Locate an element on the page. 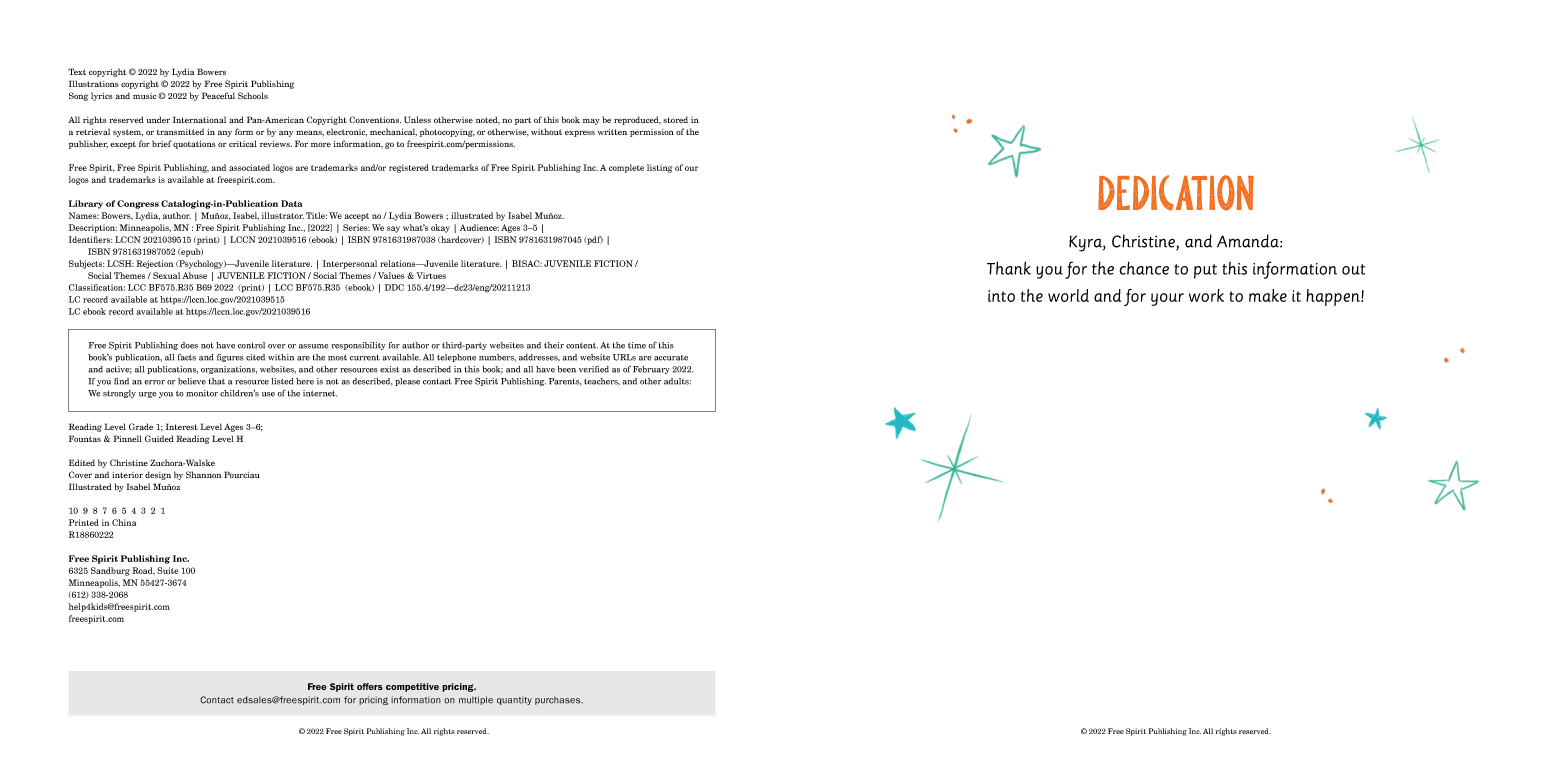 The height and width of the page is (784, 1568). Parents is located at coordinates (565, 382).
